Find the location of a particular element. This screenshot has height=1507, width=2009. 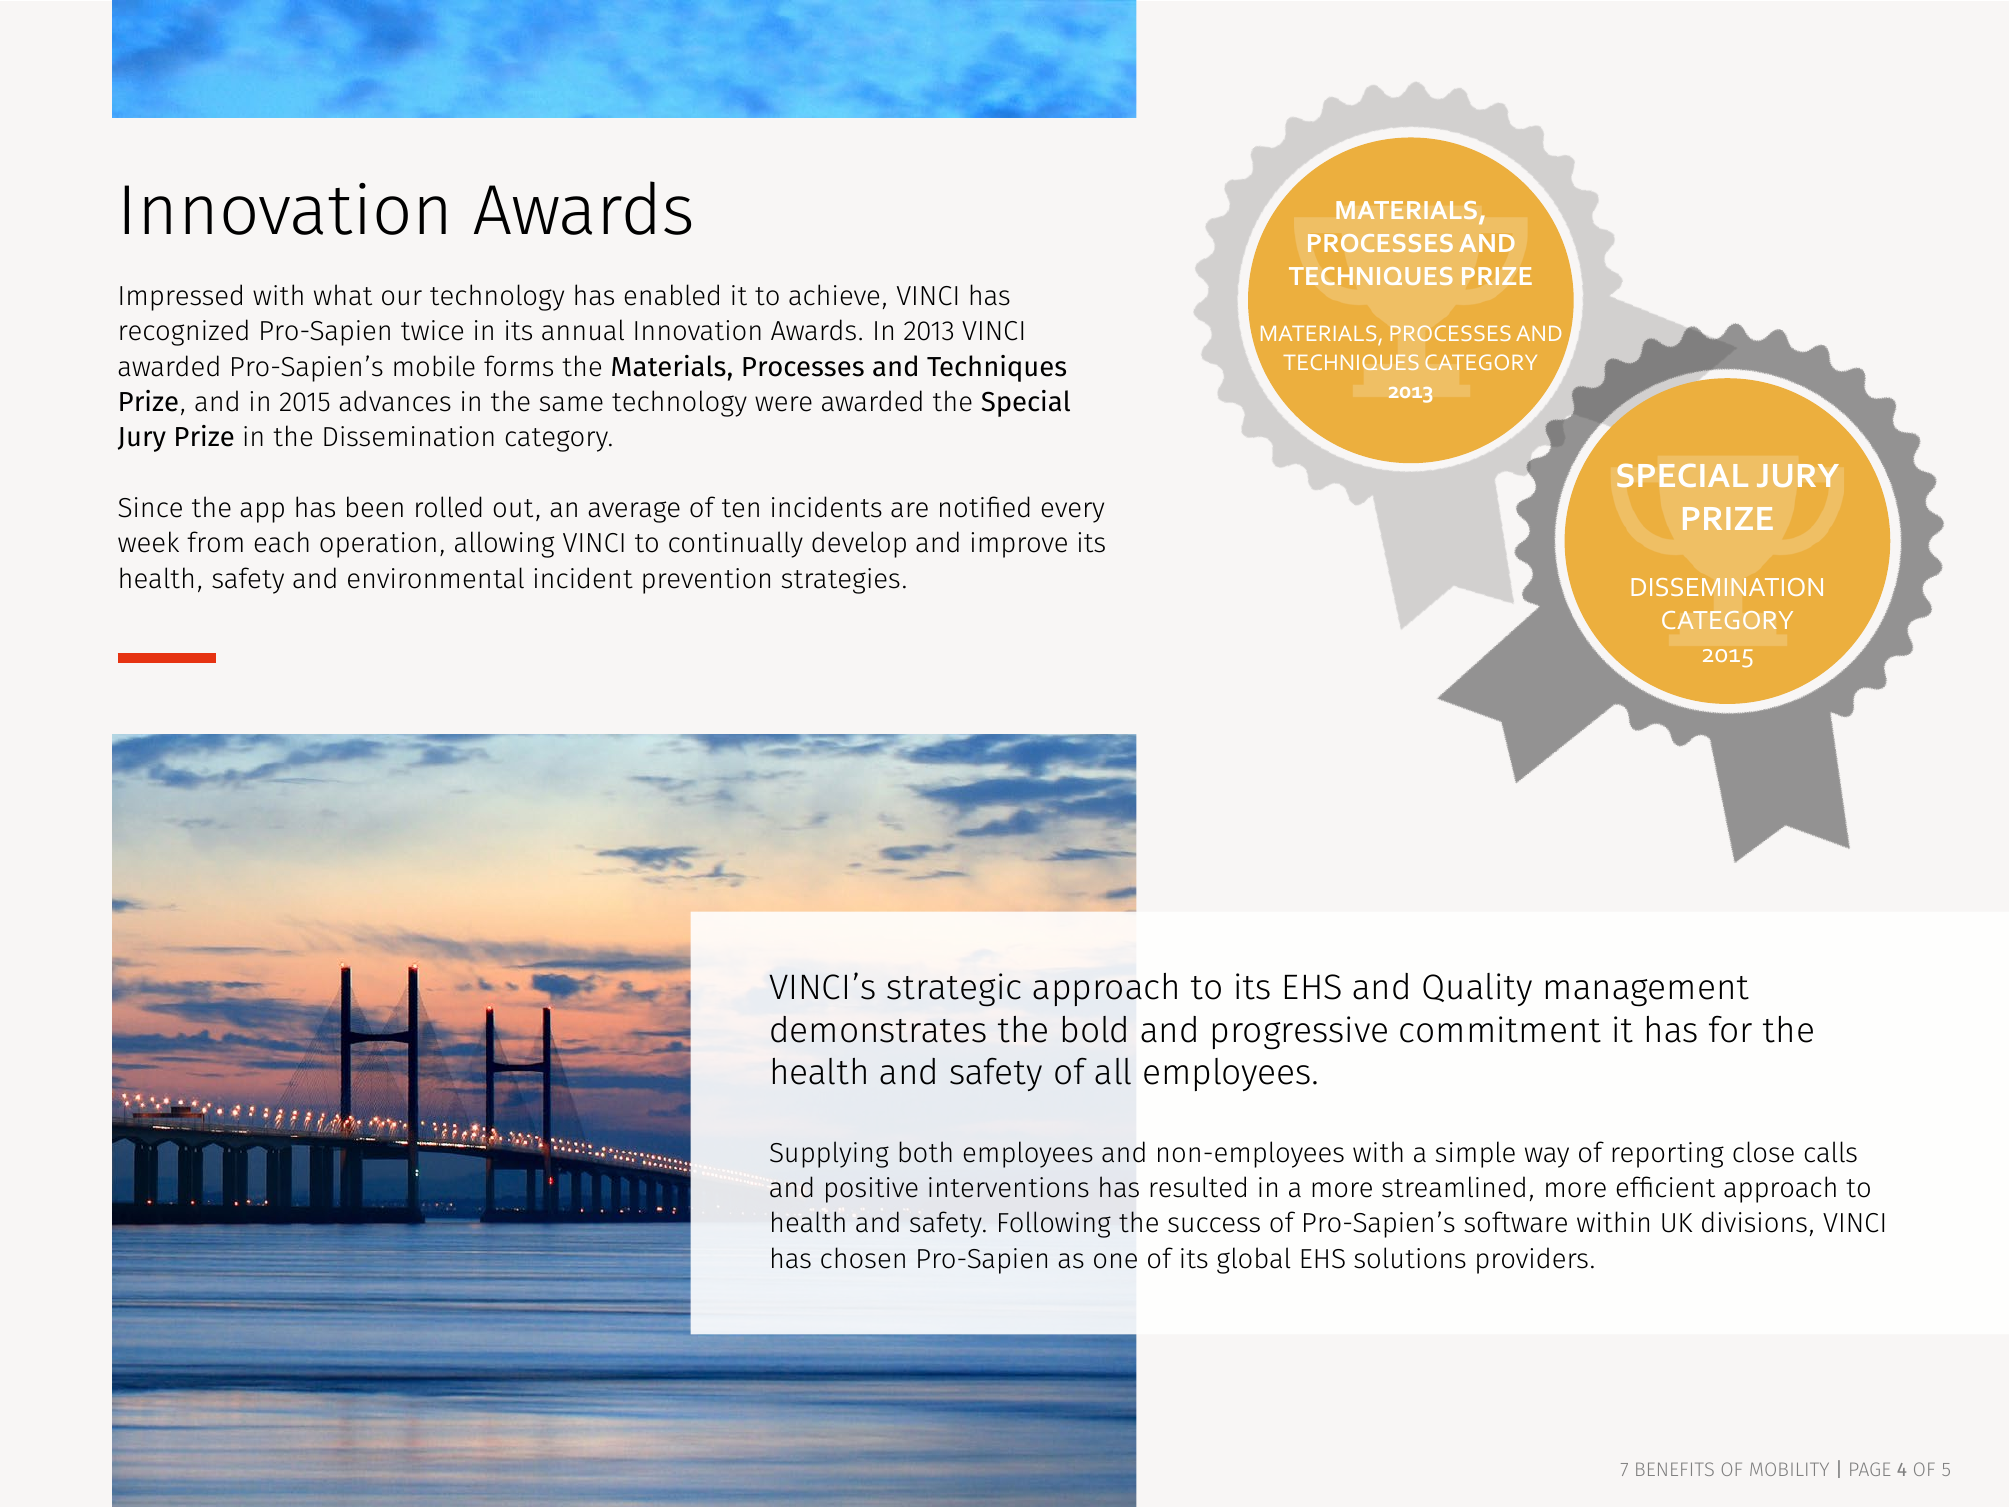

chosen is located at coordinates (863, 1258).
